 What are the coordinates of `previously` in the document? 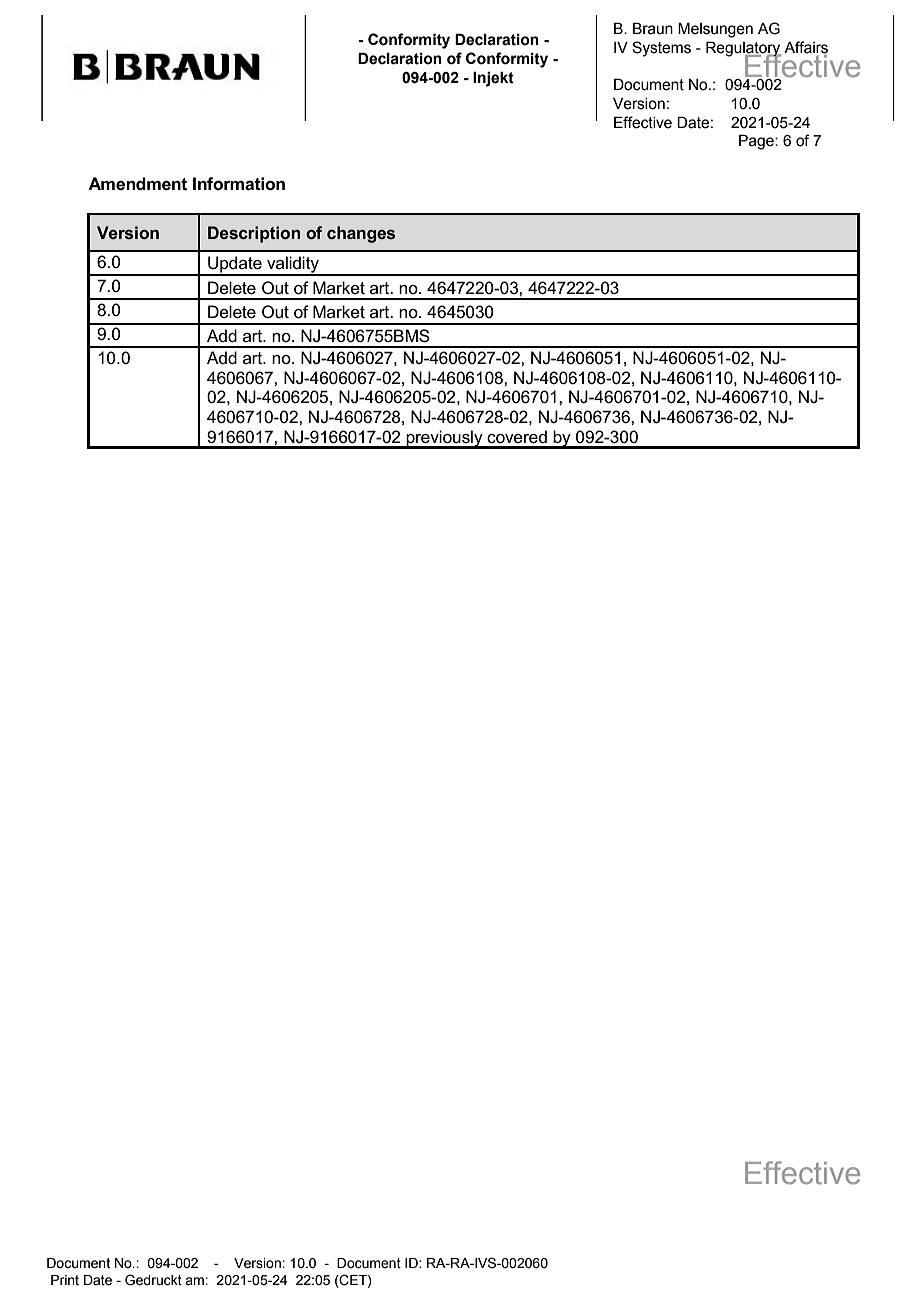 It's located at (444, 439).
